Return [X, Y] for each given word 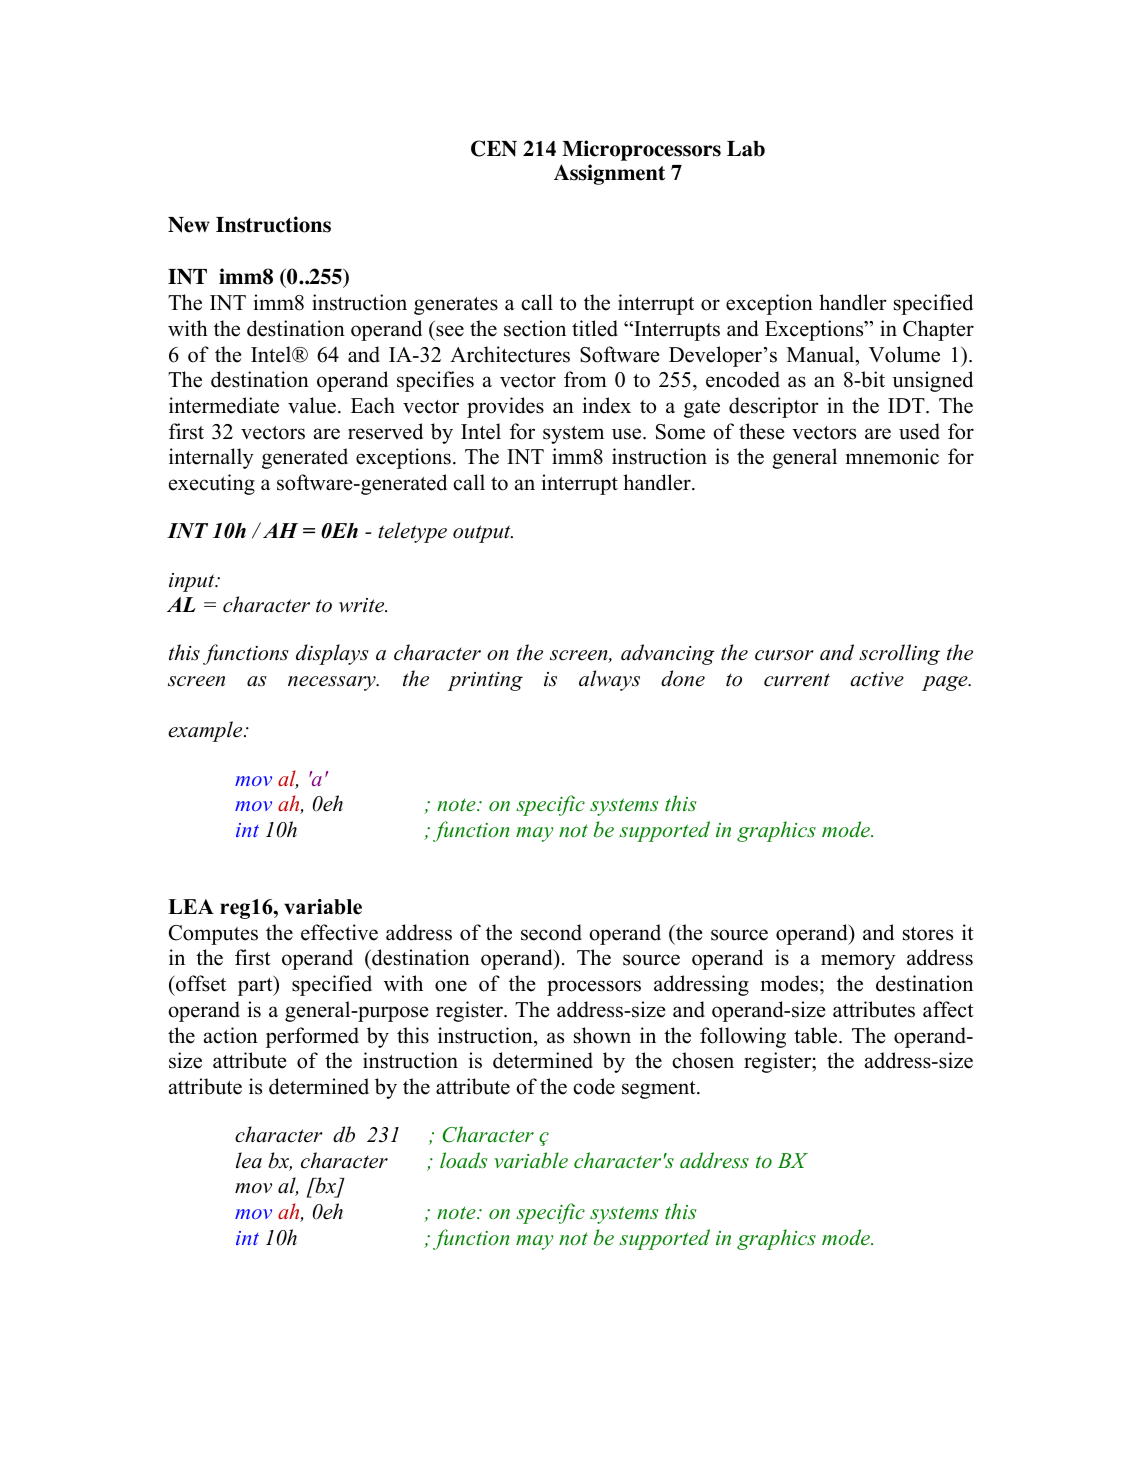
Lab [746, 149]
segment [660, 1090]
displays [332, 654]
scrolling [899, 654]
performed [312, 1037]
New [189, 225]
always [609, 680]
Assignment [609, 174]
